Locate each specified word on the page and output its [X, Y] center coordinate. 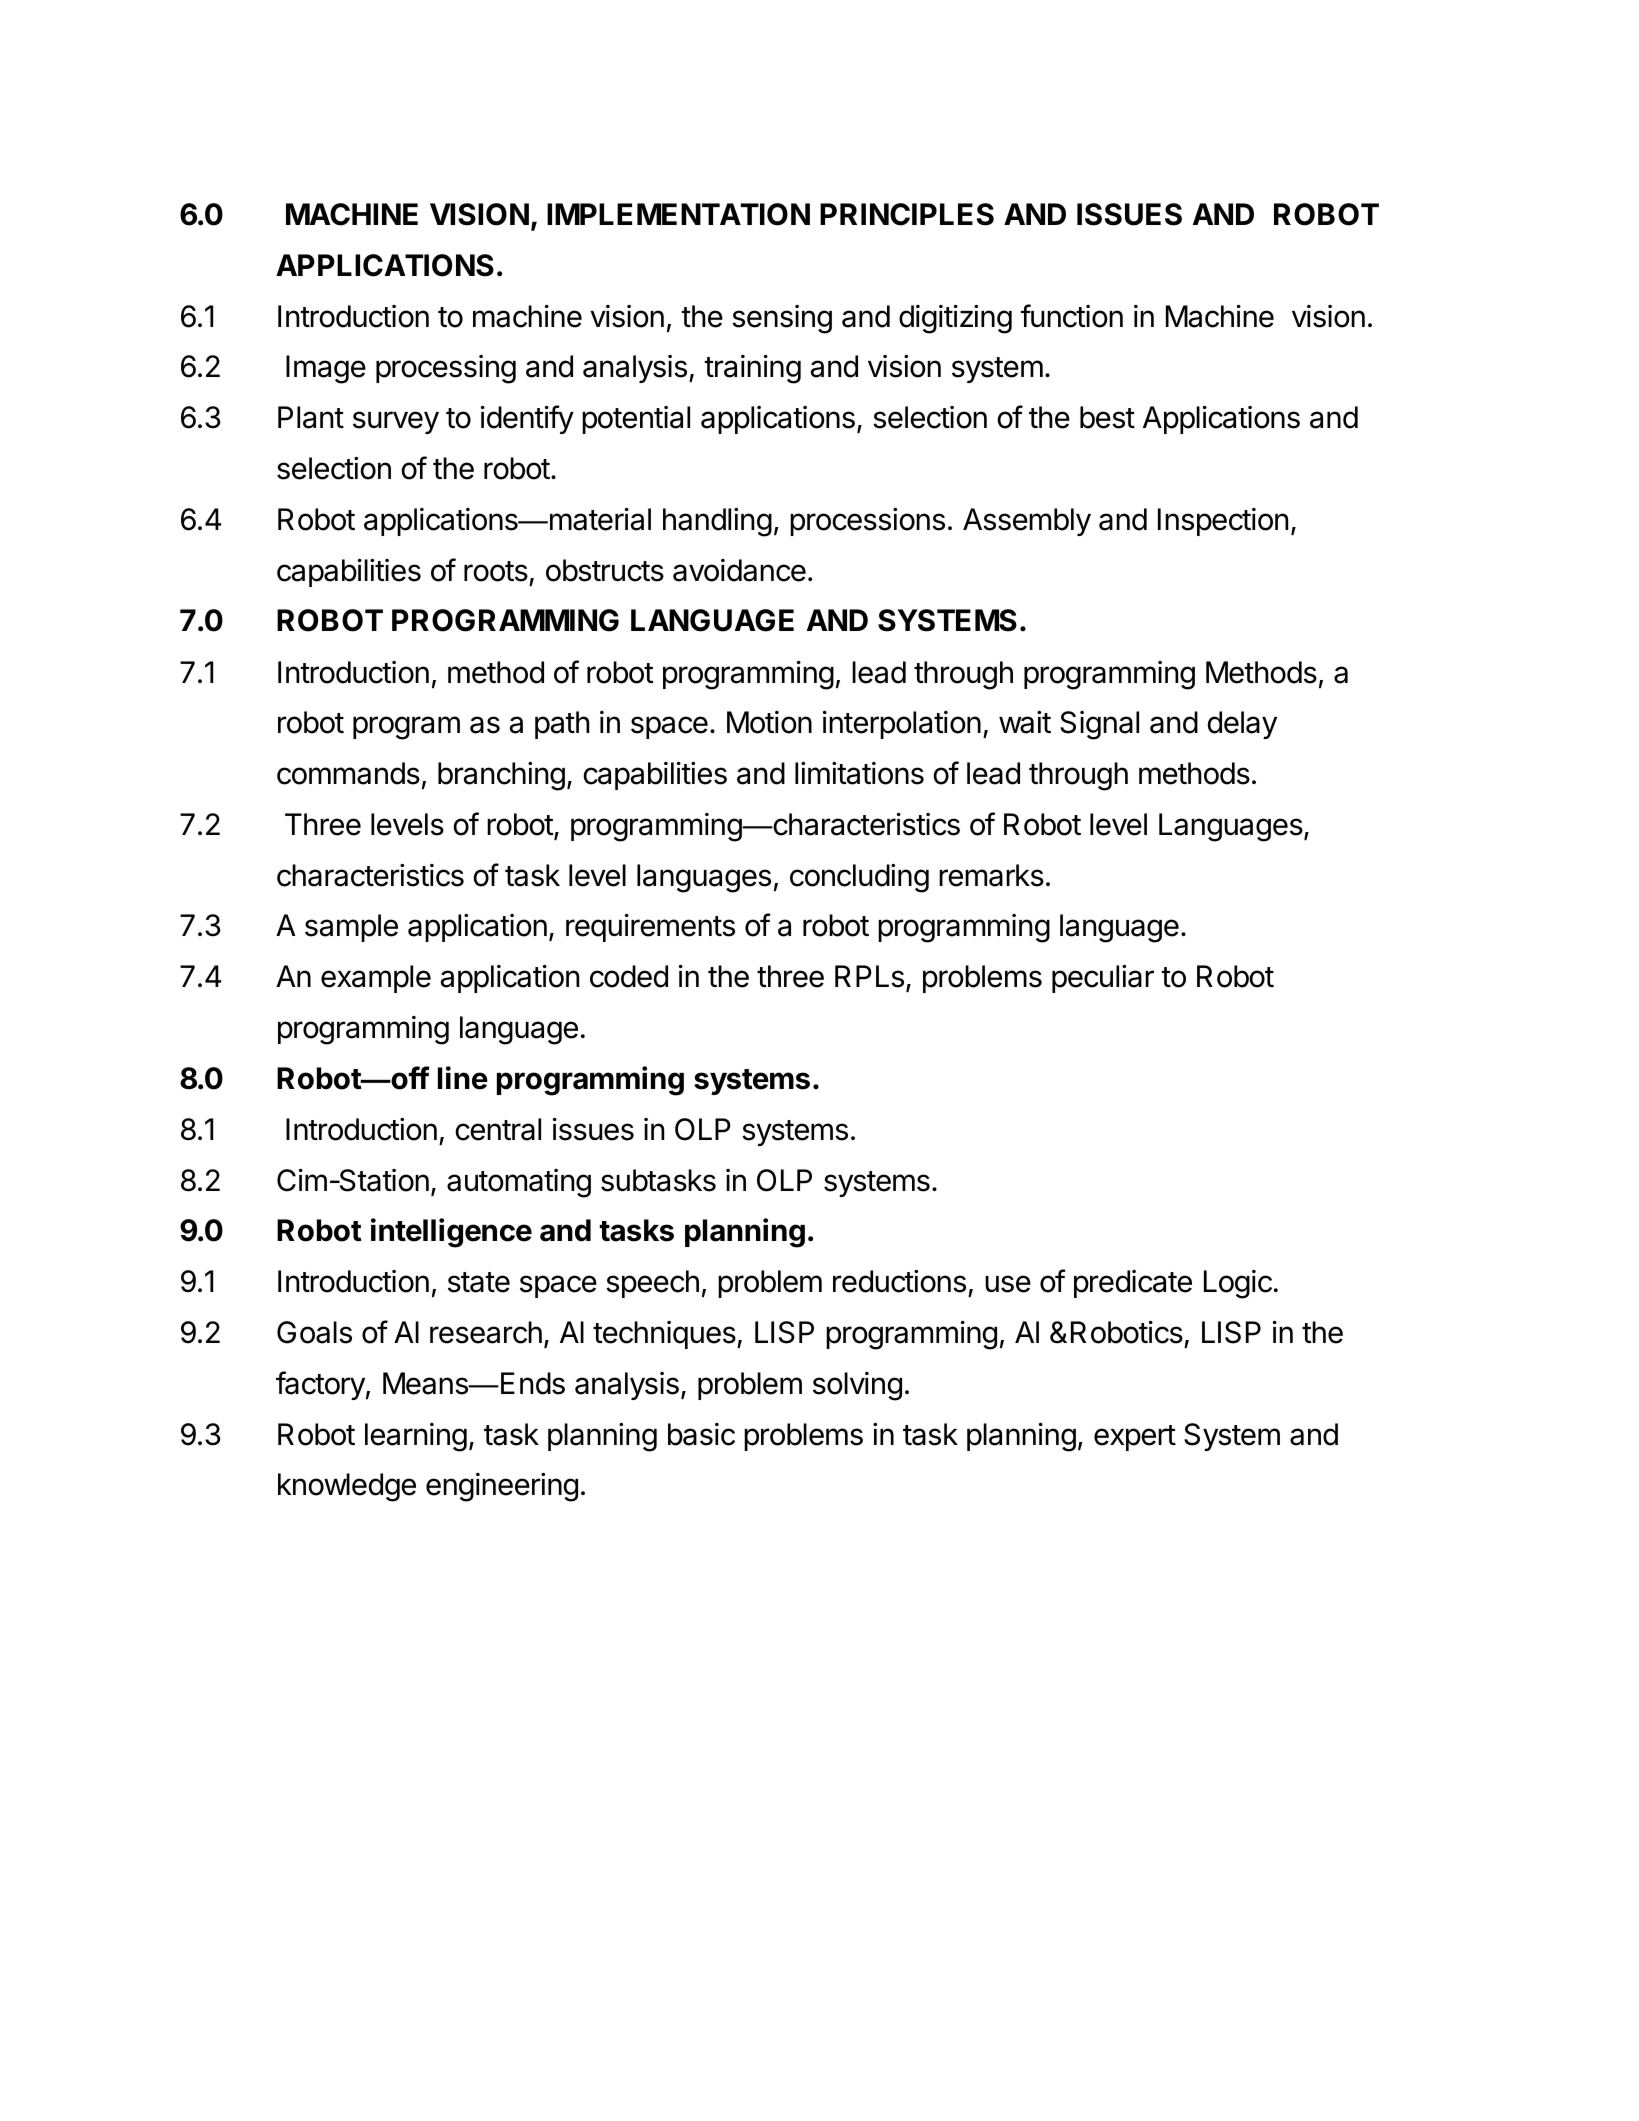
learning [416, 1437]
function [1071, 316]
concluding [859, 878]
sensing [782, 319]
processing [446, 369]
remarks [991, 875]
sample [351, 928]
